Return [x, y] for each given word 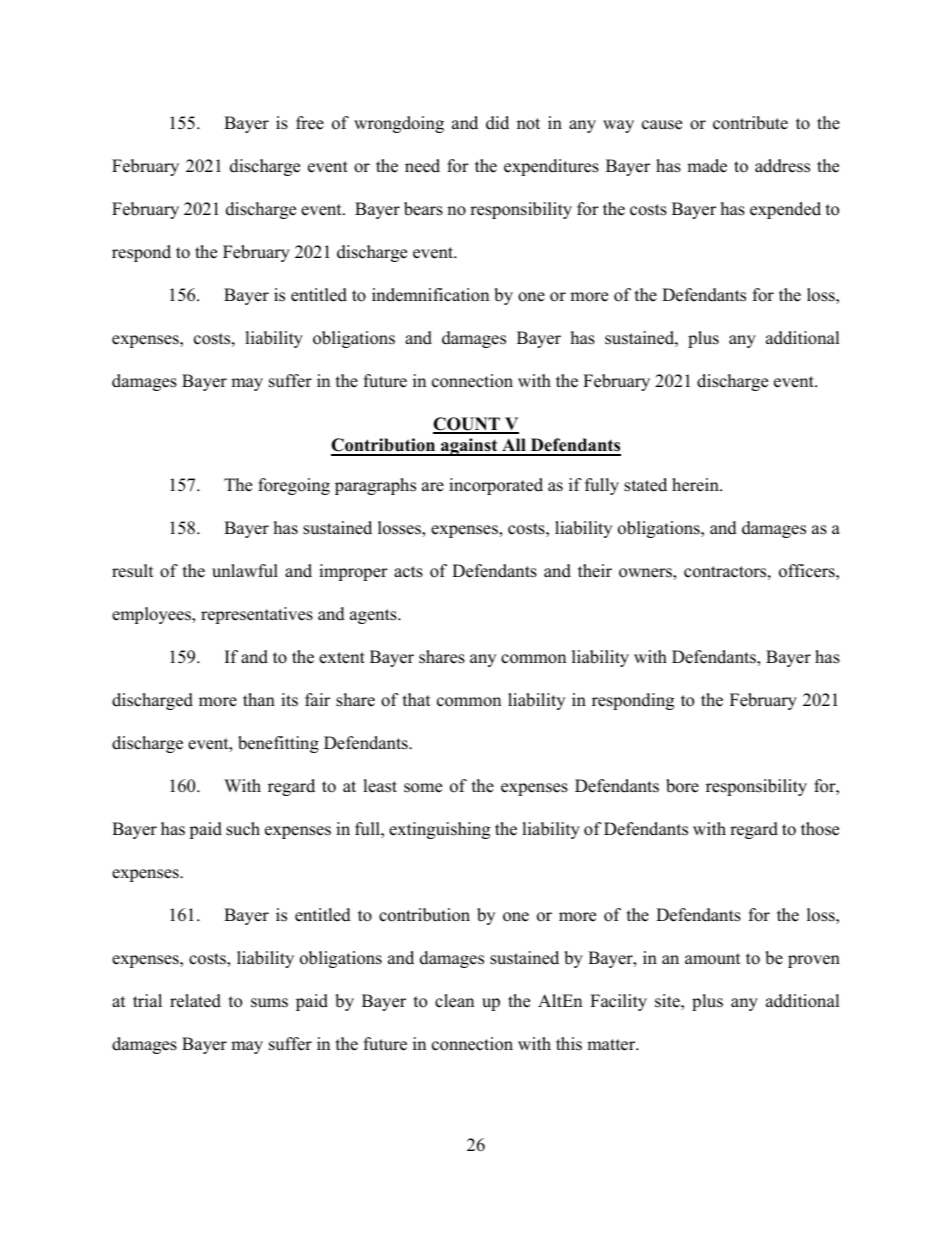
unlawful [245, 571]
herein [696, 485]
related [195, 1001]
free [310, 123]
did [497, 123]
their [595, 571]
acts [408, 572]
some [423, 788]
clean [454, 1001]
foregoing [294, 486]
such [243, 829]
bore [682, 786]
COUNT [467, 425]
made [707, 166]
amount [713, 959]
